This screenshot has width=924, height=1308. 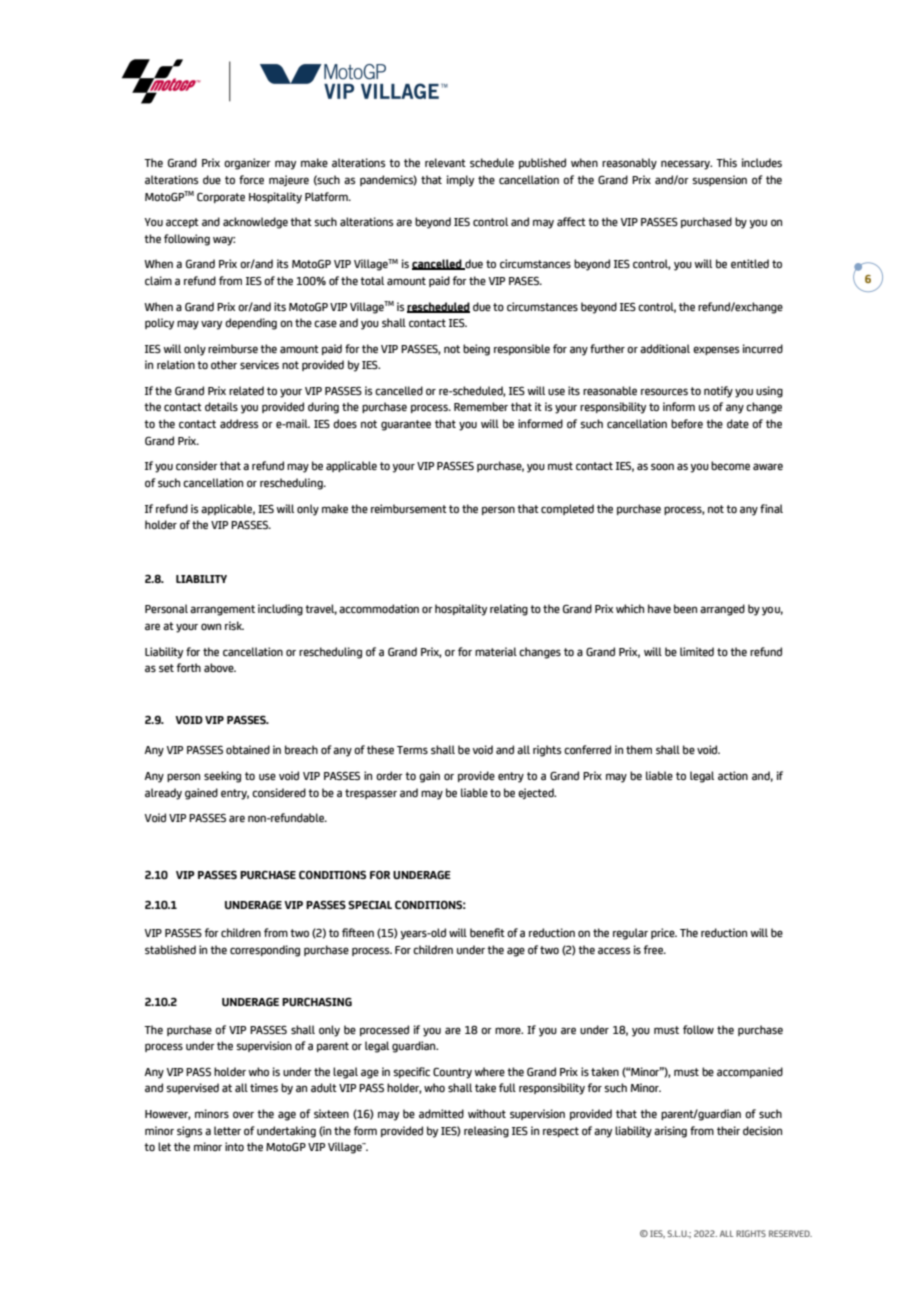 What do you see at coordinates (265, 951) in the screenshot?
I see `corresponding` at bounding box center [265, 951].
